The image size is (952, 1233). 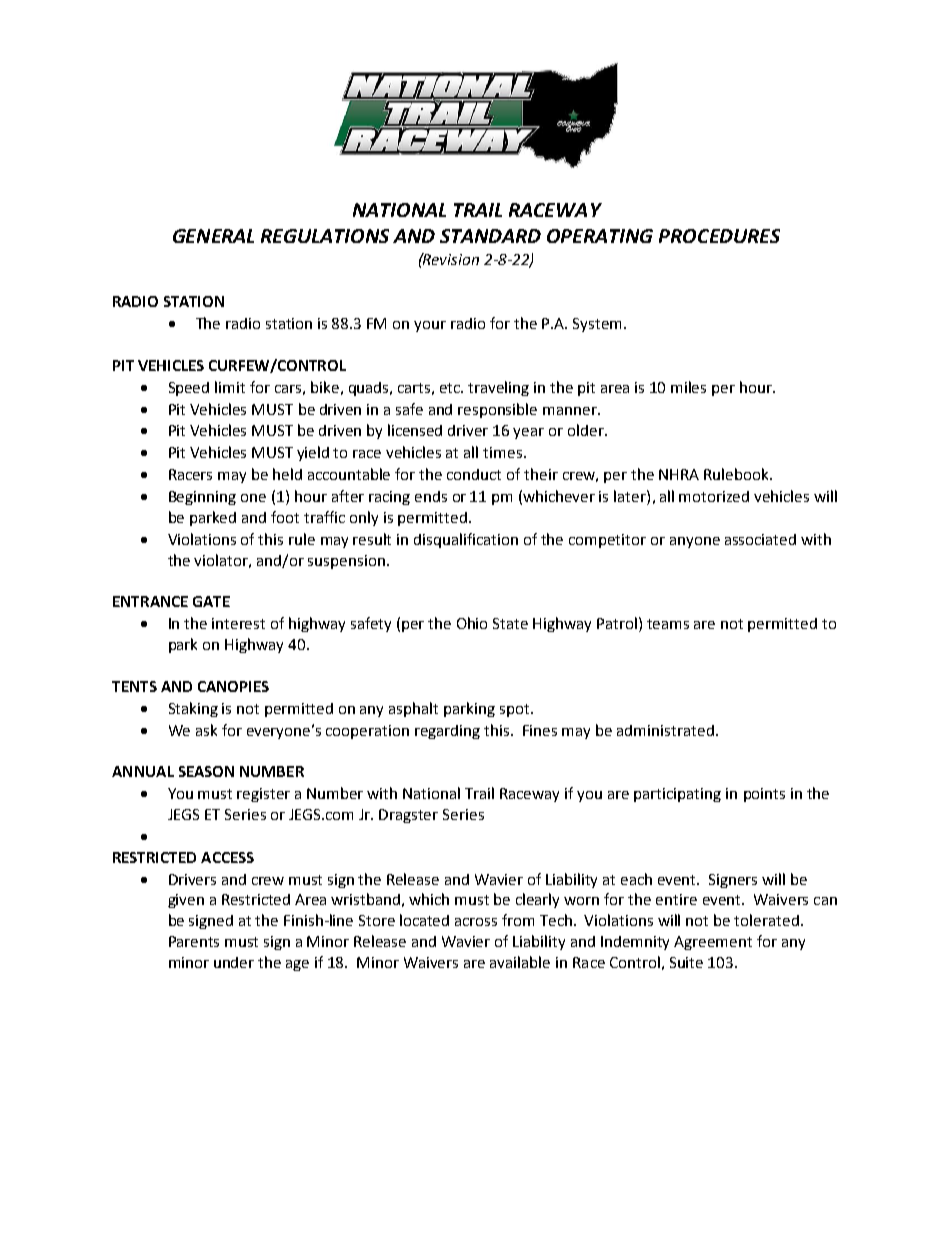 I want to click on GATE, so click(x=211, y=601).
